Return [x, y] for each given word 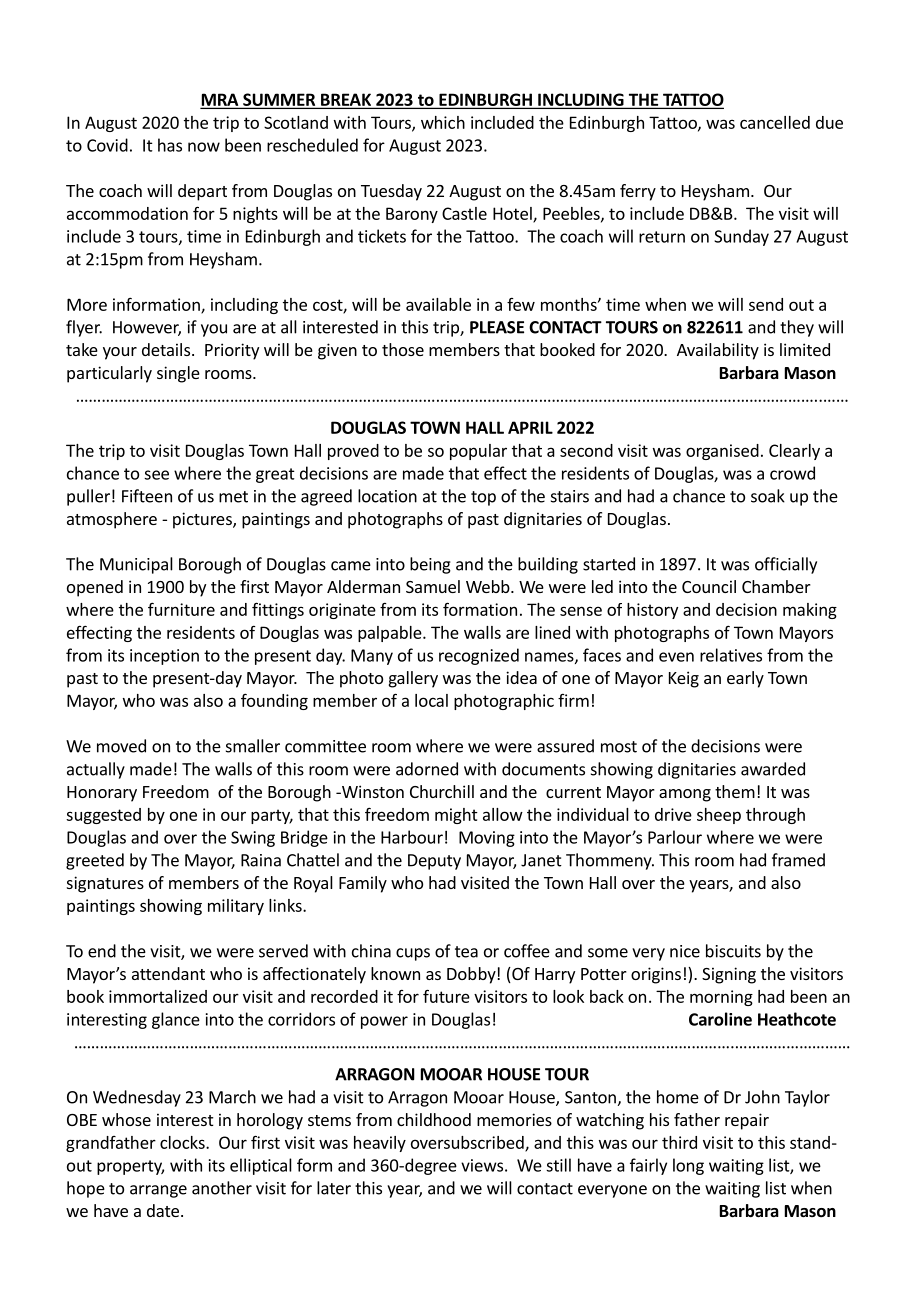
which [443, 122]
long [688, 1166]
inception [164, 657]
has [170, 145]
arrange [158, 1191]
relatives [731, 655]
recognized [479, 656]
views [482, 1165]
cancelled [775, 122]
